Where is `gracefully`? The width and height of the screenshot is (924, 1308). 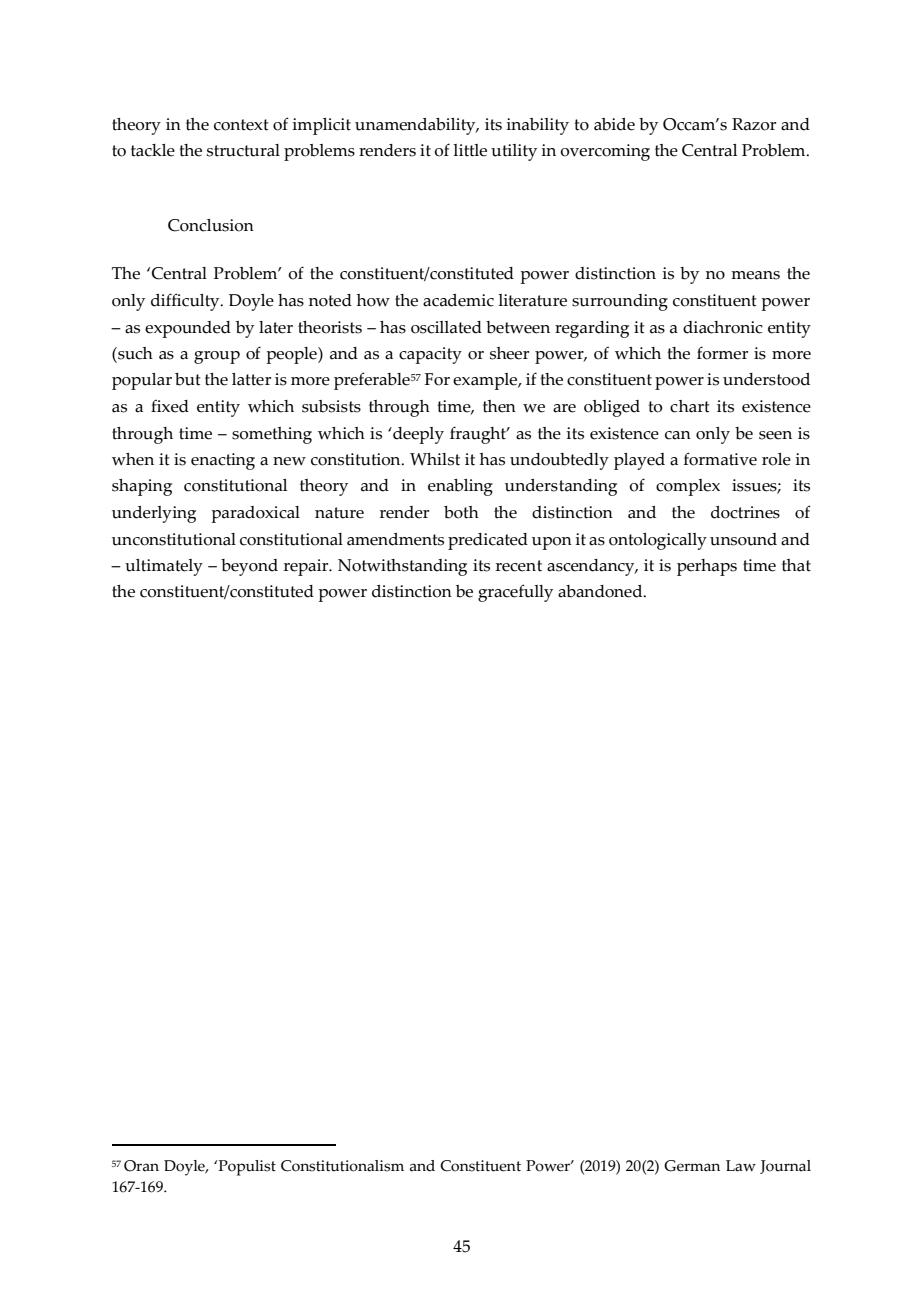
gracefully is located at coordinates (515, 593).
